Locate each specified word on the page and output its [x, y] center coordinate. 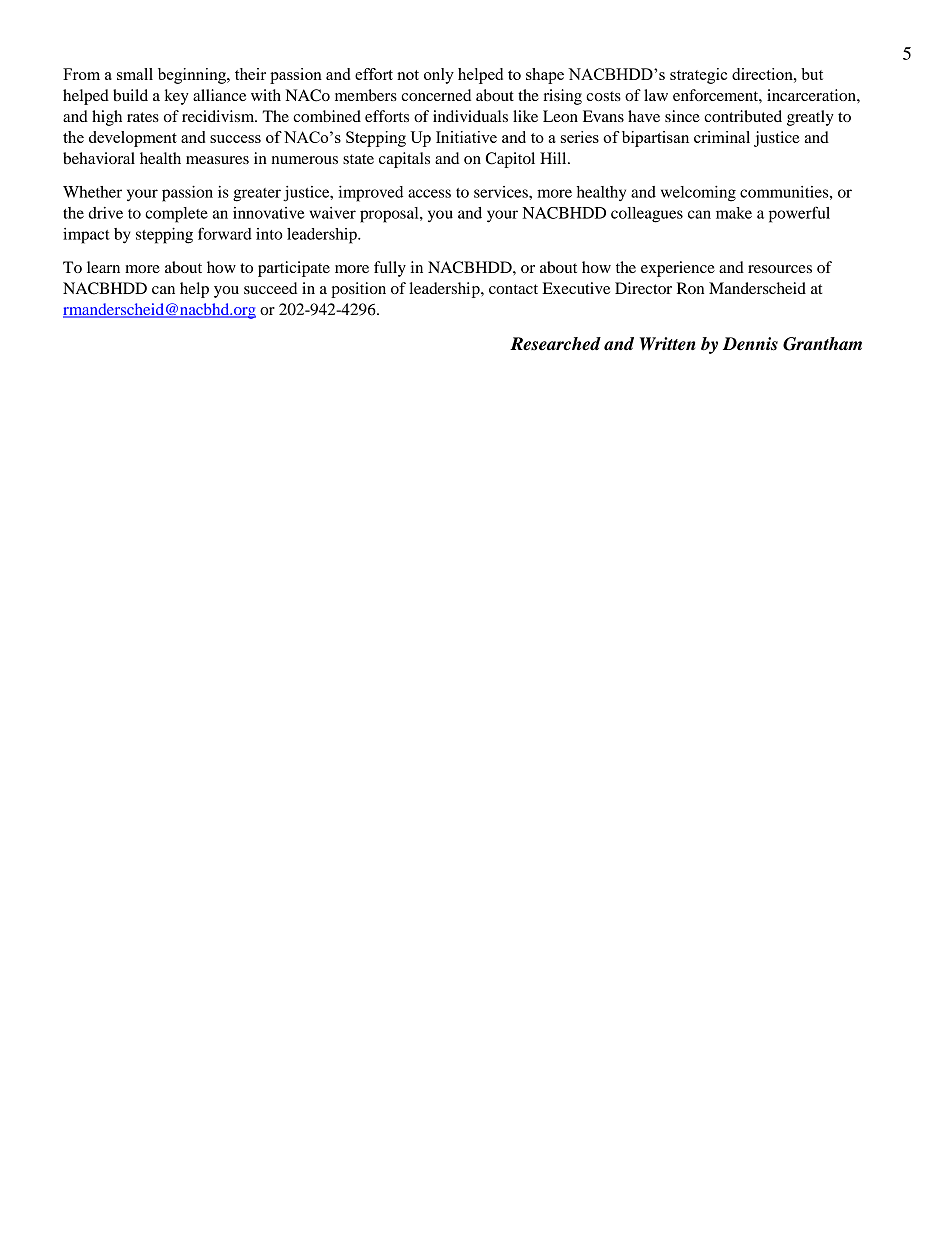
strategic [698, 76]
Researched [555, 344]
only [439, 76]
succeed [270, 288]
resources [780, 269]
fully [390, 269]
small [135, 74]
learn [103, 267]
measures [217, 160]
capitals [404, 160]
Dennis [750, 344]
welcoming [698, 194]
